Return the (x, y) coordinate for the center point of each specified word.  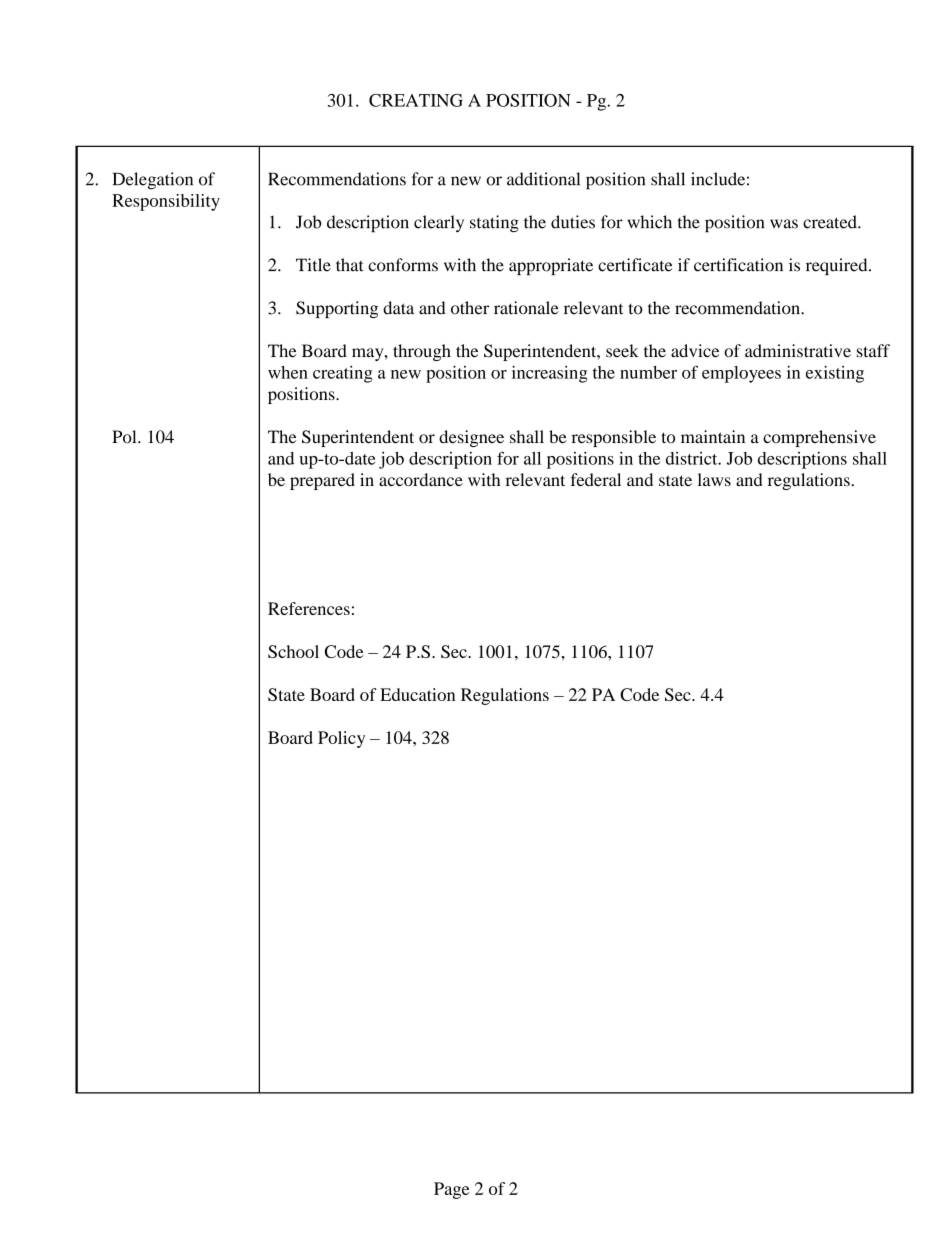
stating (494, 224)
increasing (549, 374)
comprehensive (819, 438)
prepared (322, 481)
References (309, 608)
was (784, 224)
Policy (341, 739)
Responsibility (166, 202)
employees (741, 374)
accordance (421, 479)
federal (596, 479)
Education (417, 694)
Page (451, 1190)
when (288, 372)
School (293, 651)
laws (714, 479)
